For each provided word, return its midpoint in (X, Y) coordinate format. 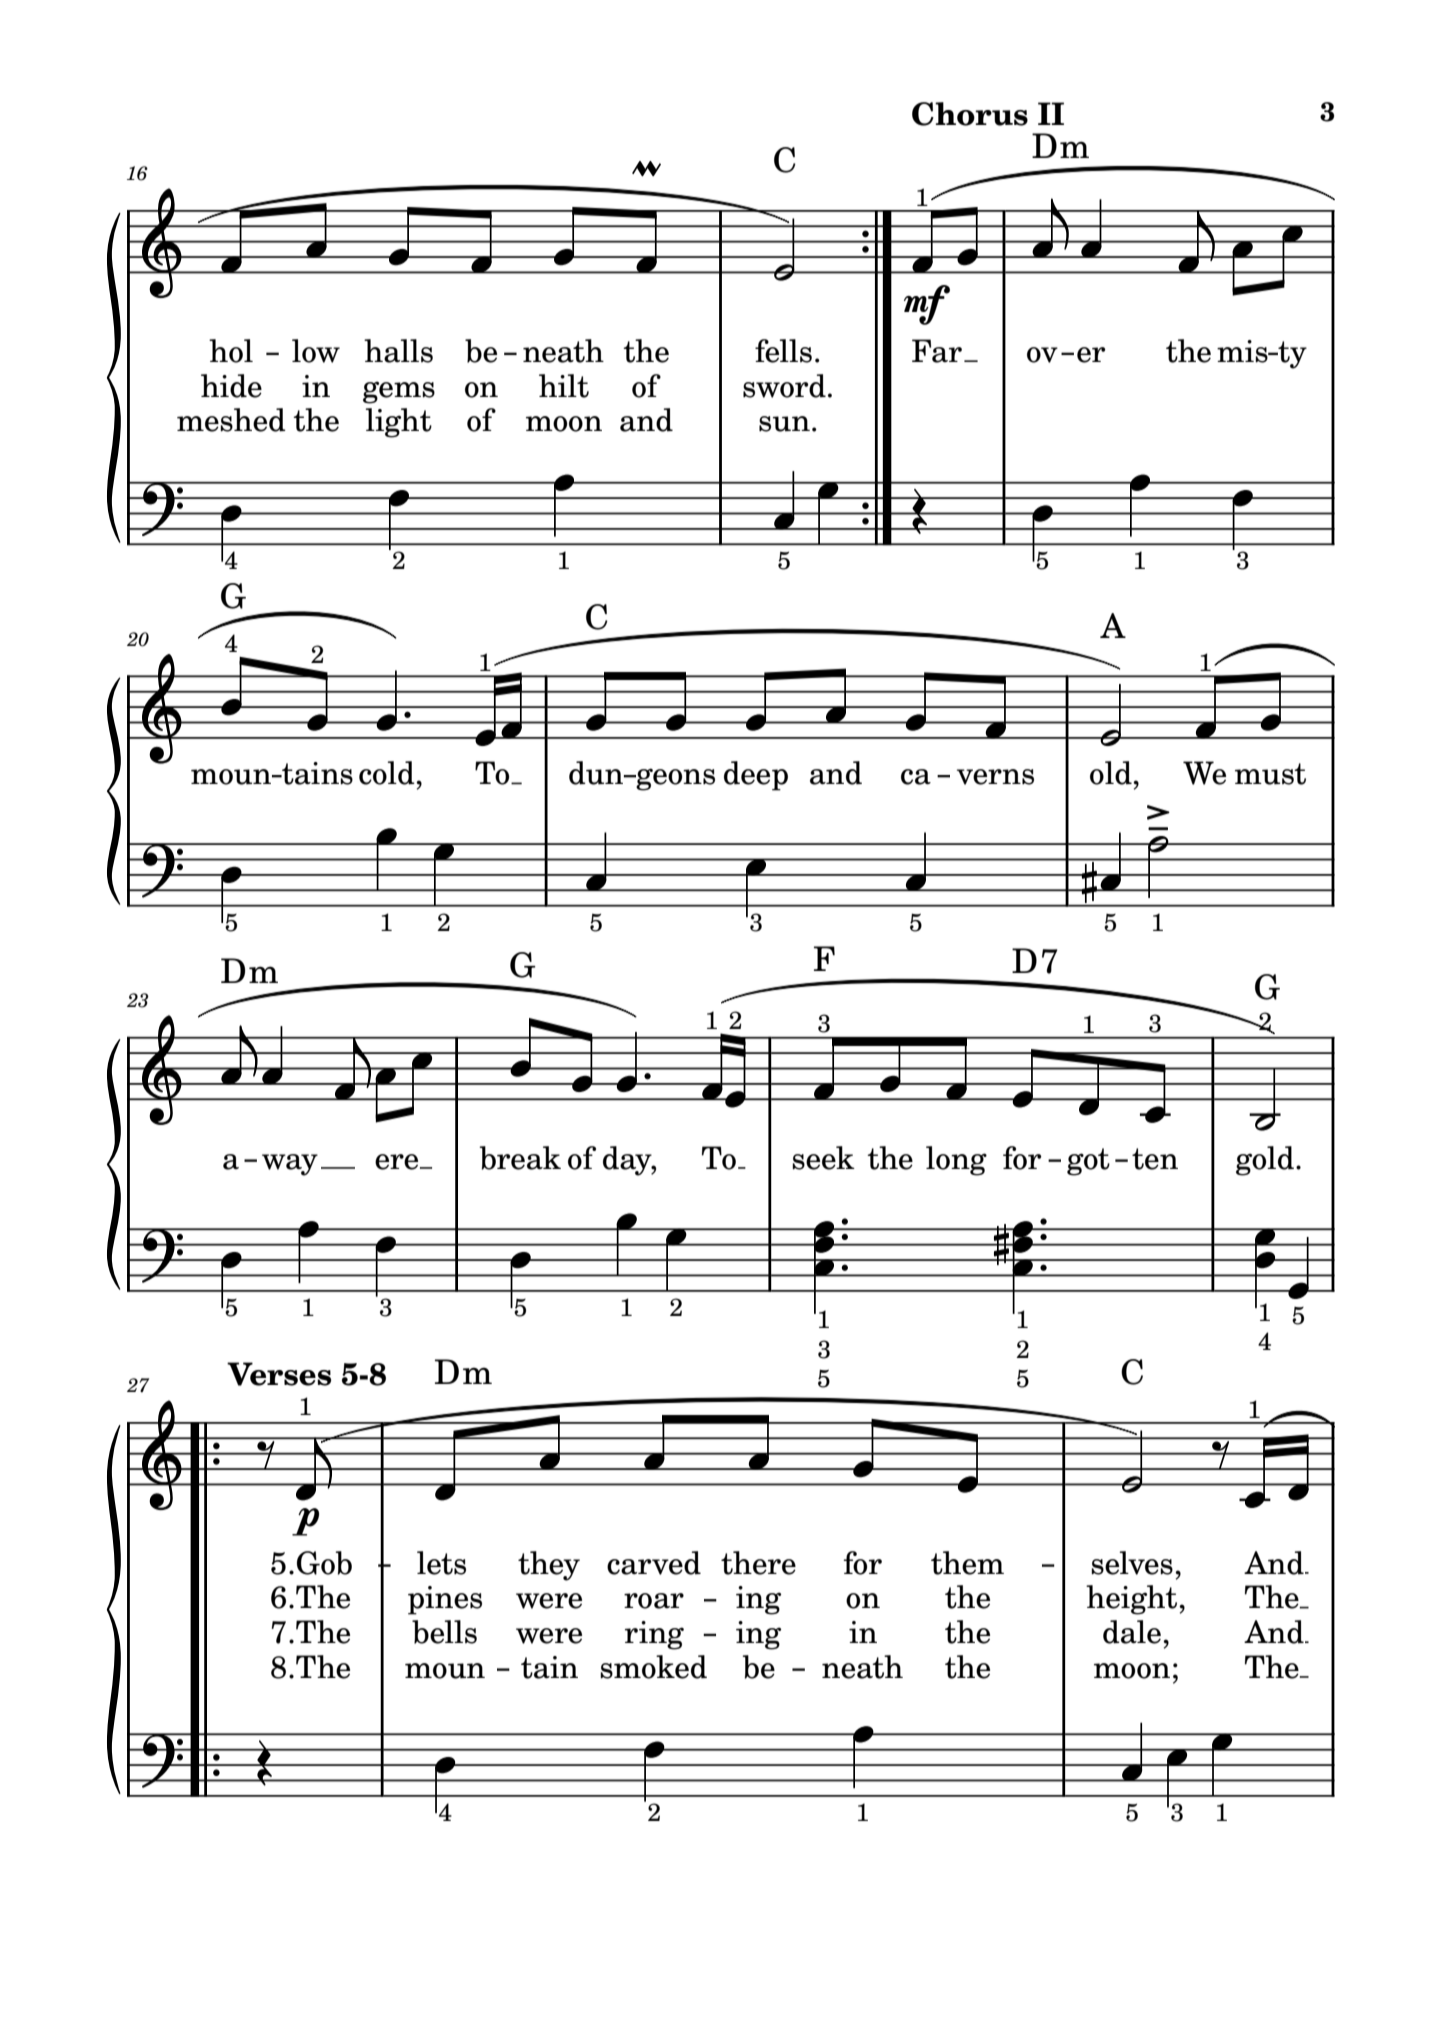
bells (444, 1632)
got (1088, 1162)
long (956, 1161)
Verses (279, 1374)
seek (823, 1158)
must (1270, 774)
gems (399, 392)
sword (784, 386)
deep (756, 776)
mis (1243, 351)
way (290, 1165)
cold (388, 773)
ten (1155, 1159)
